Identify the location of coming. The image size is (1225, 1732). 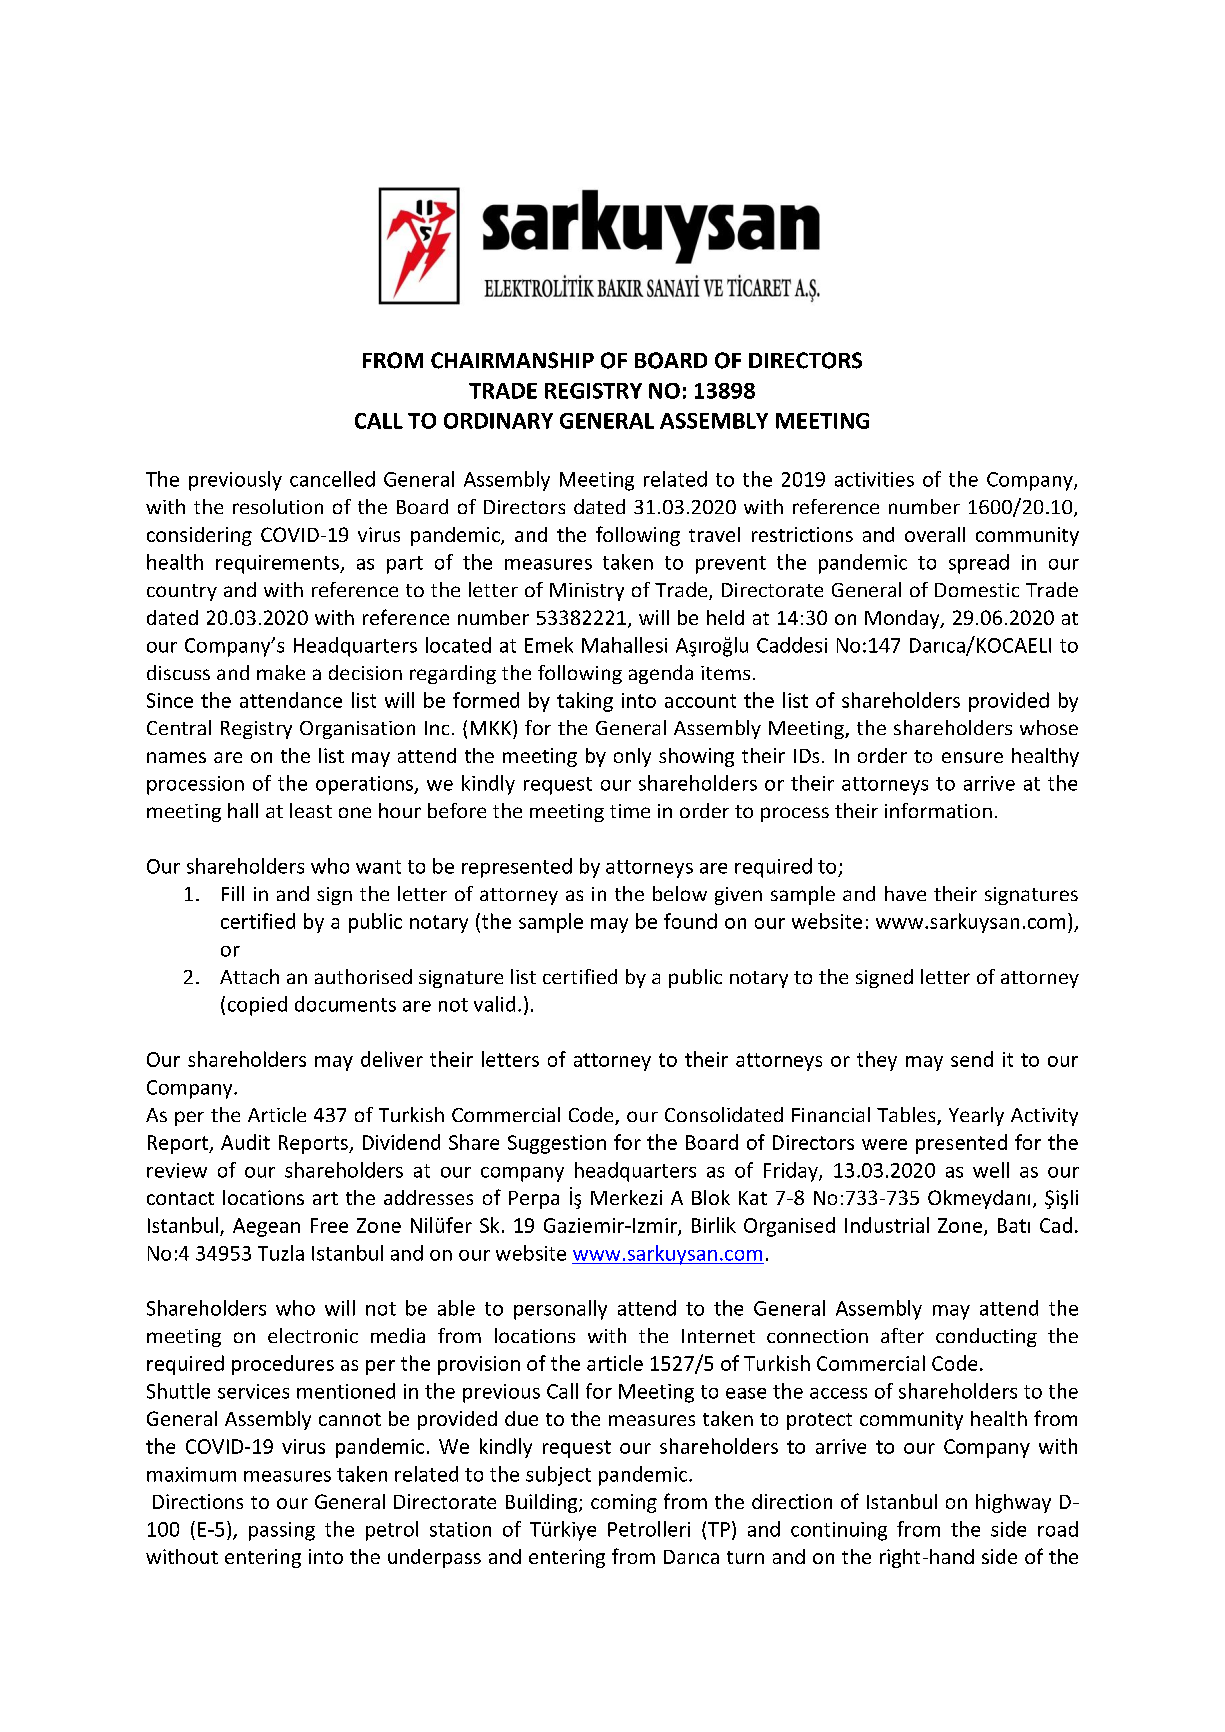
(624, 1503).
